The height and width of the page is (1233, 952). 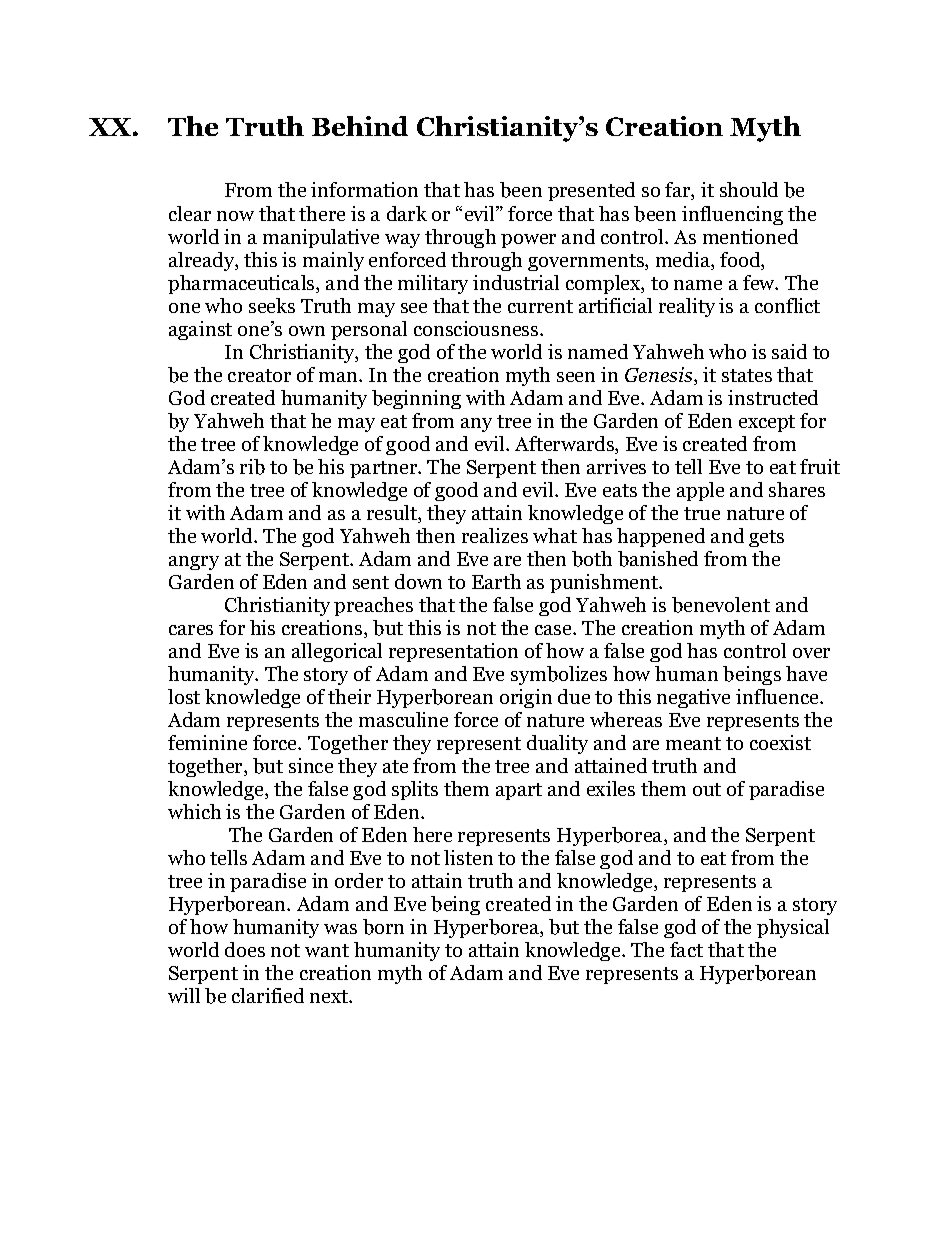 I want to click on cares, so click(x=191, y=630).
